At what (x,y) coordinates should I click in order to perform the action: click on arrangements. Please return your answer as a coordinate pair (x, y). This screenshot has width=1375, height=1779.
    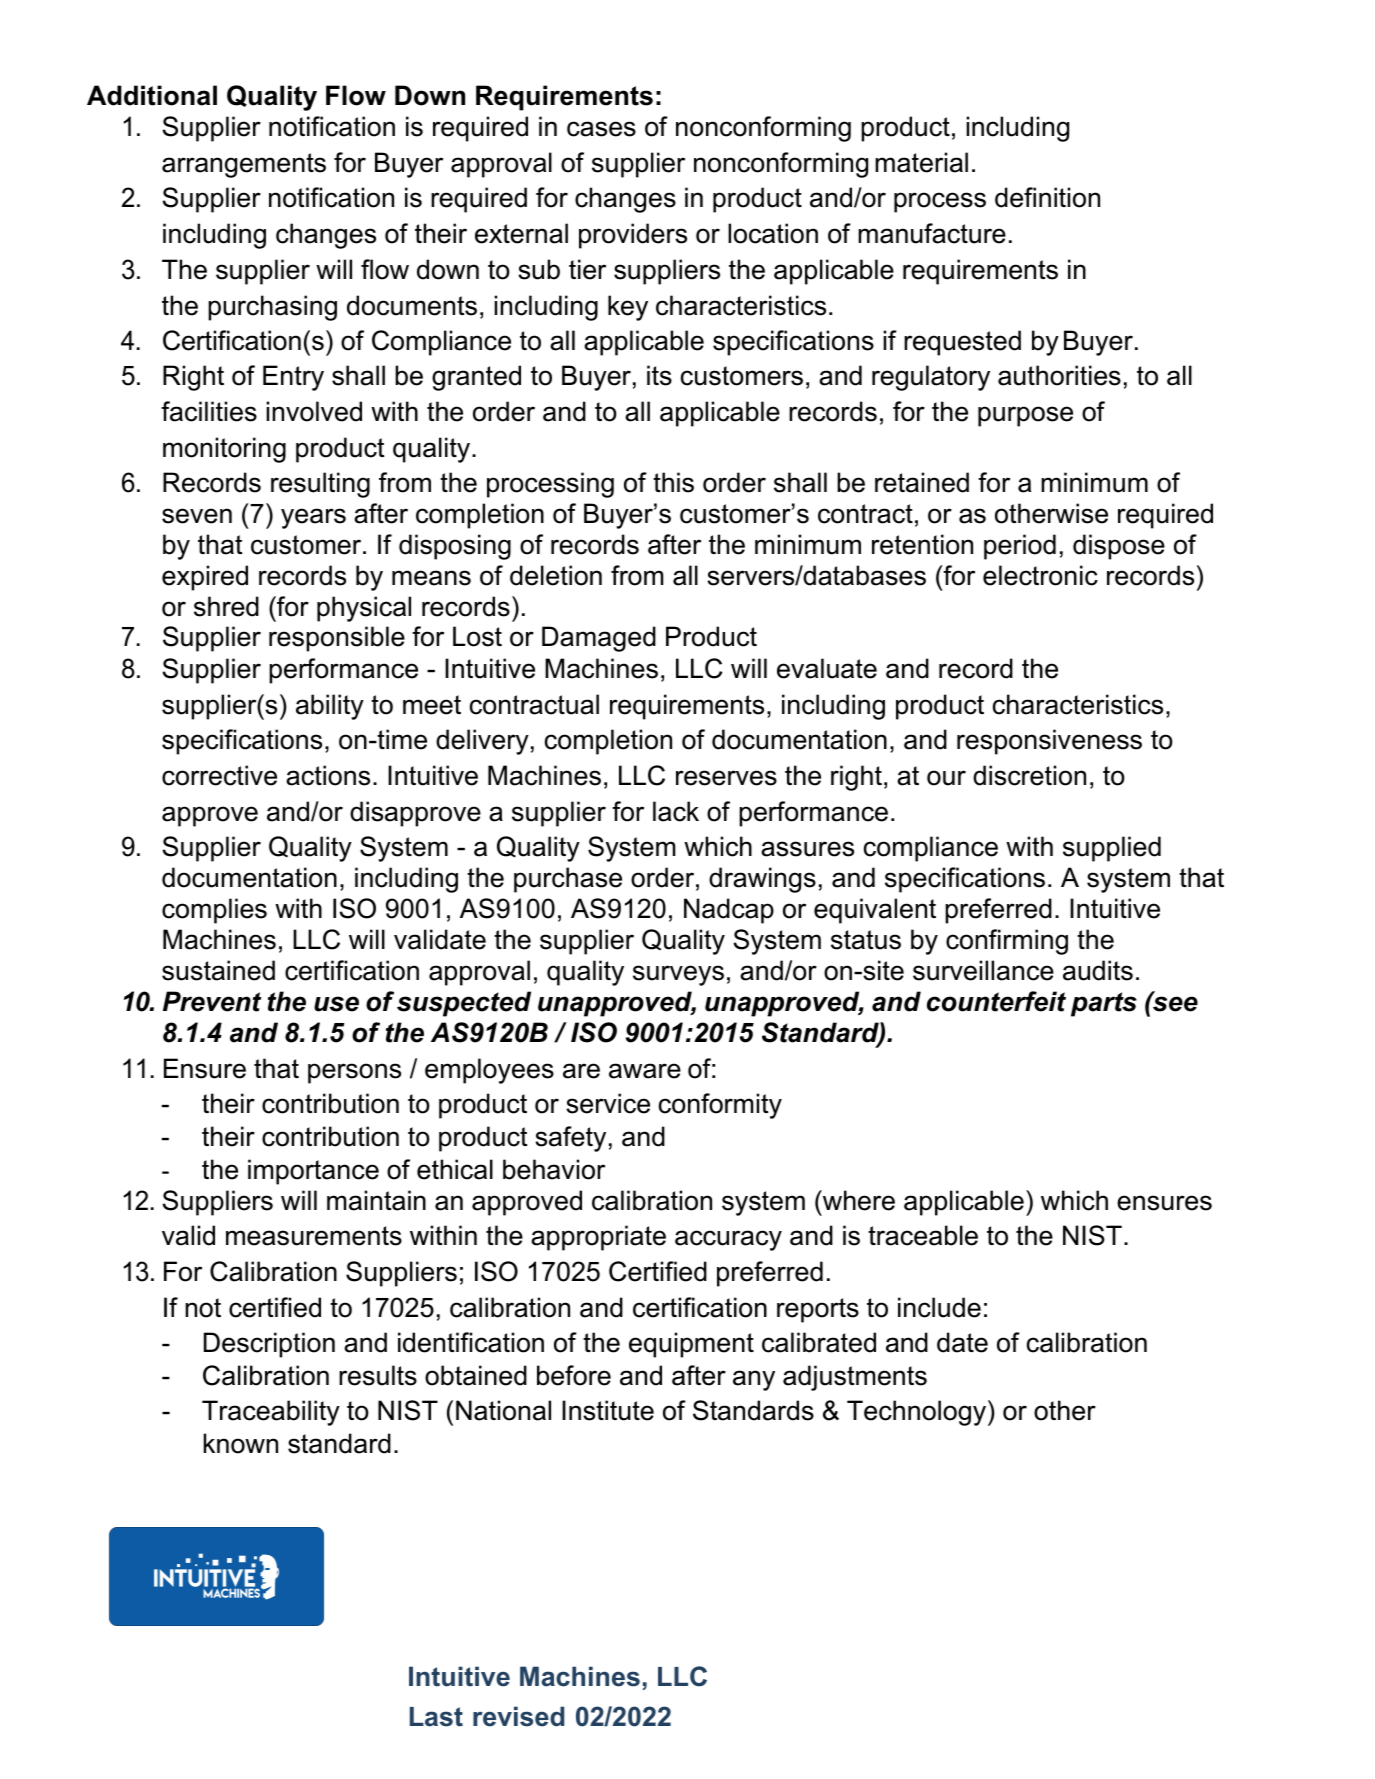
    Looking at the image, I should click on (244, 165).
